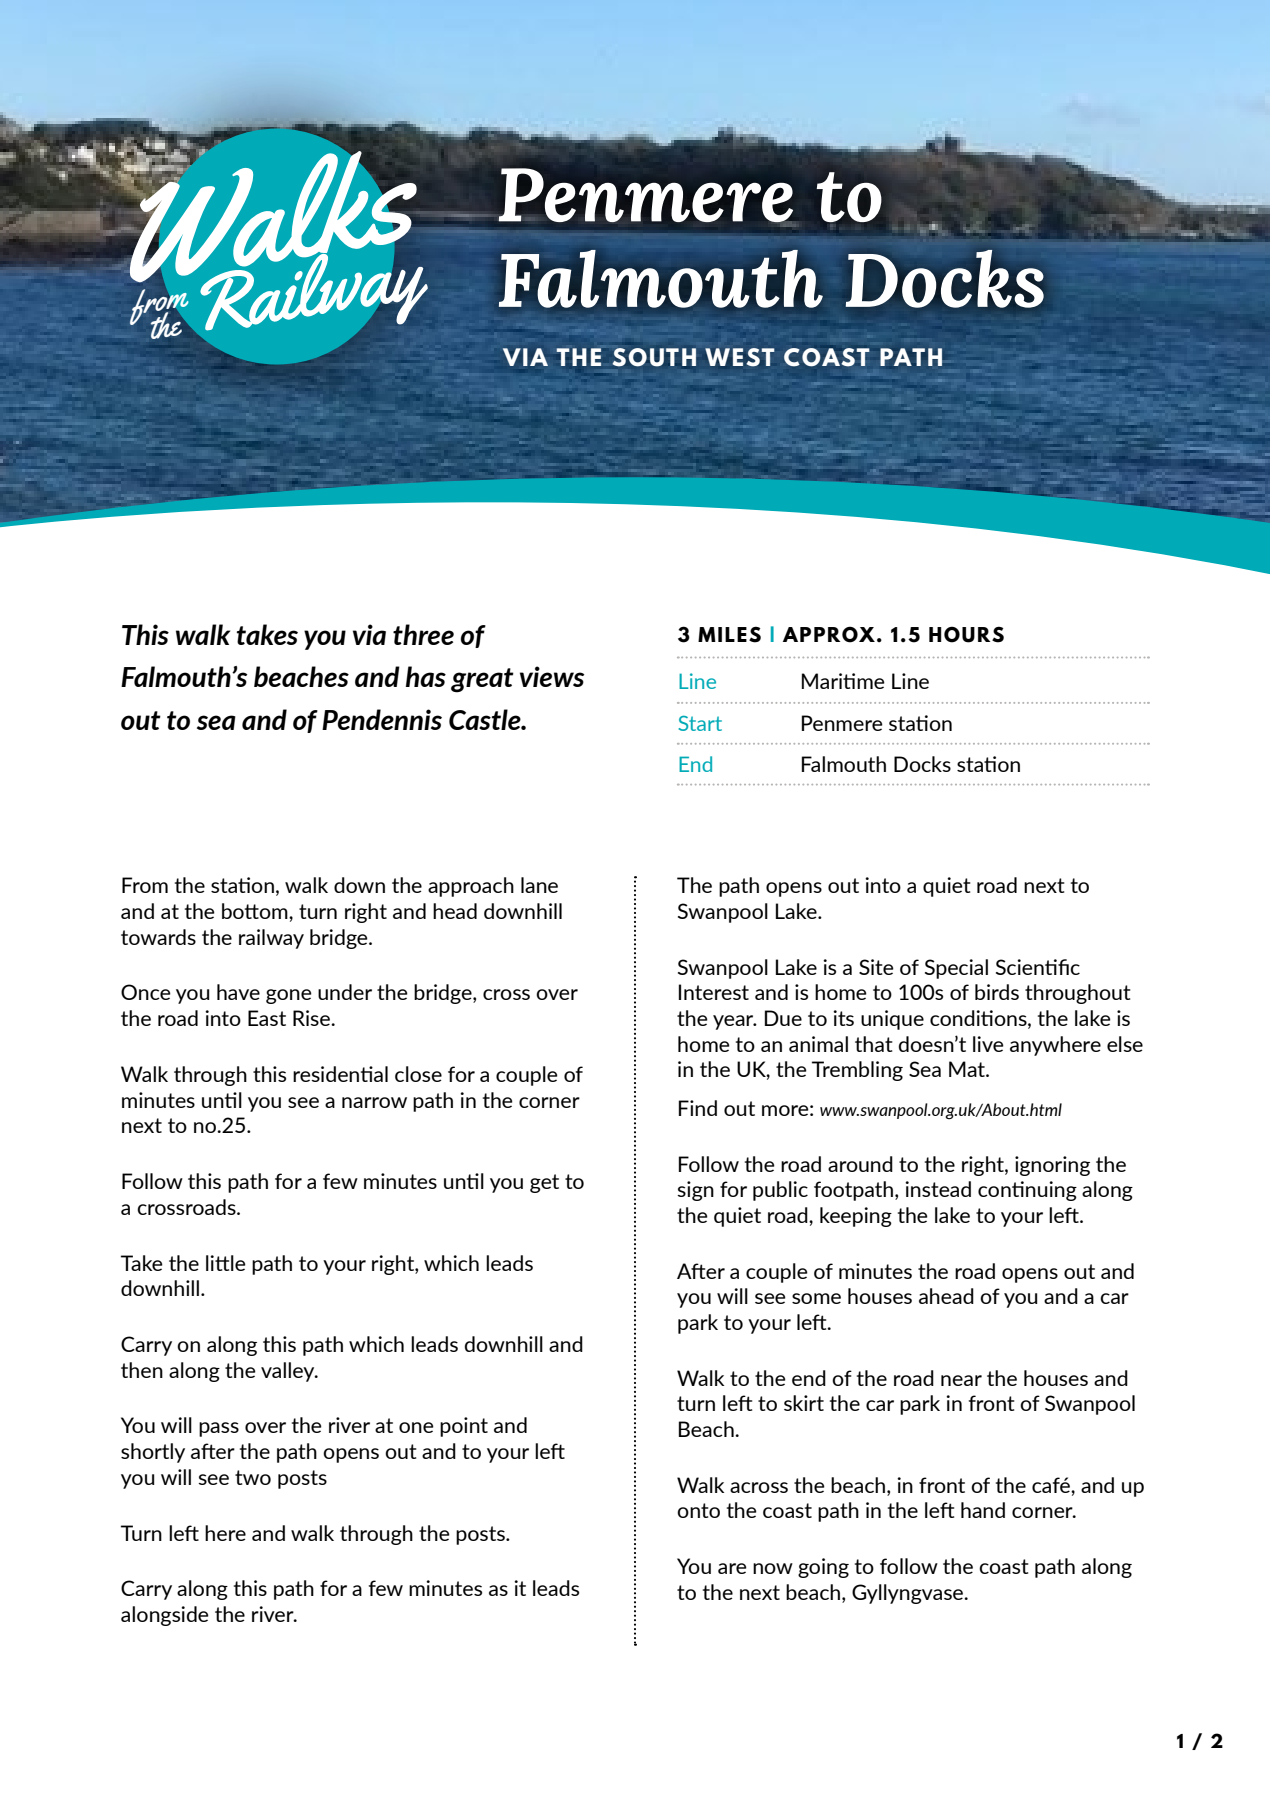 This document has height=1797, width=1270. What do you see at coordinates (843, 681) in the document?
I see `Maritime` at bounding box center [843, 681].
